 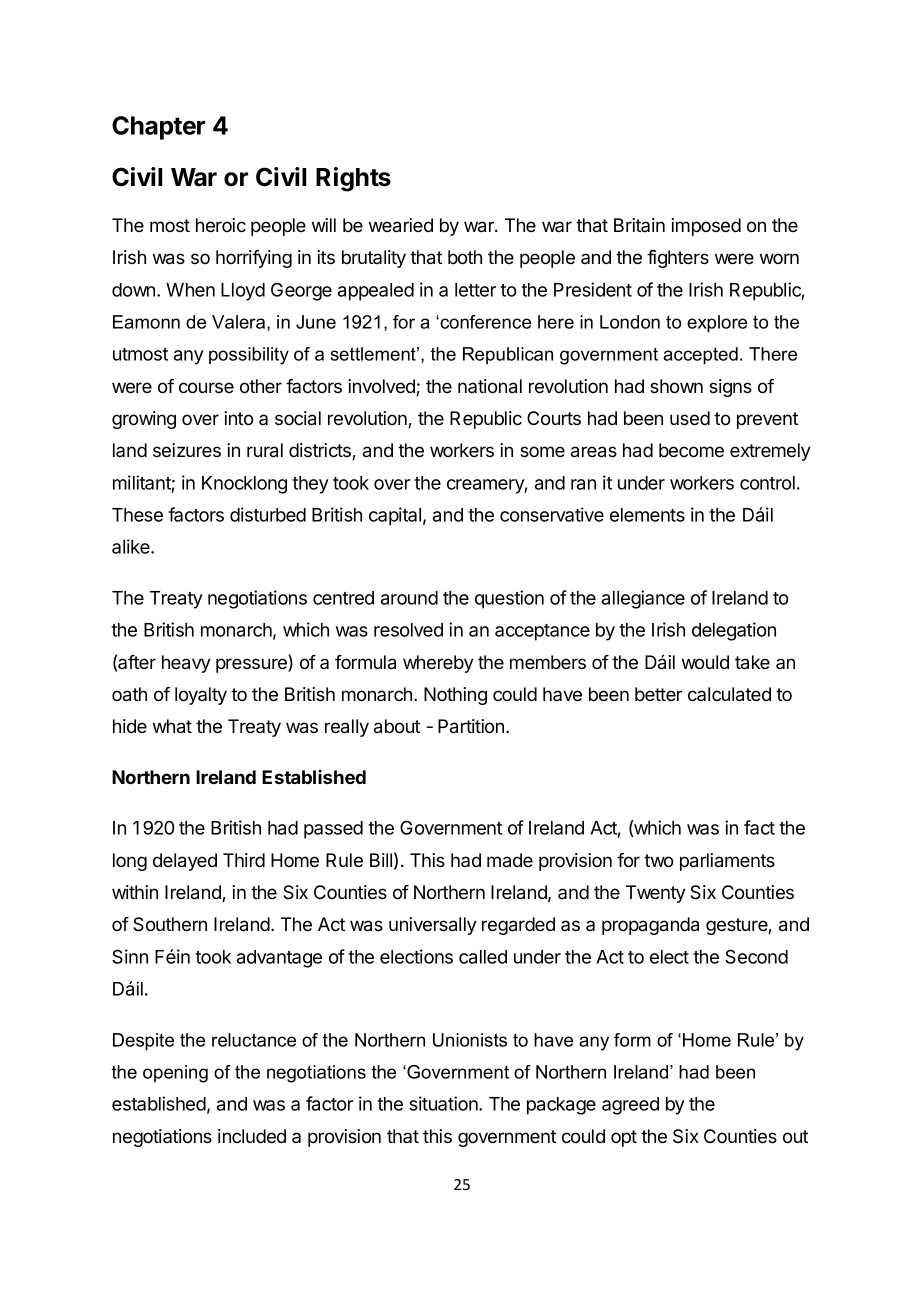 I want to click on Chapter, so click(x=158, y=128).
